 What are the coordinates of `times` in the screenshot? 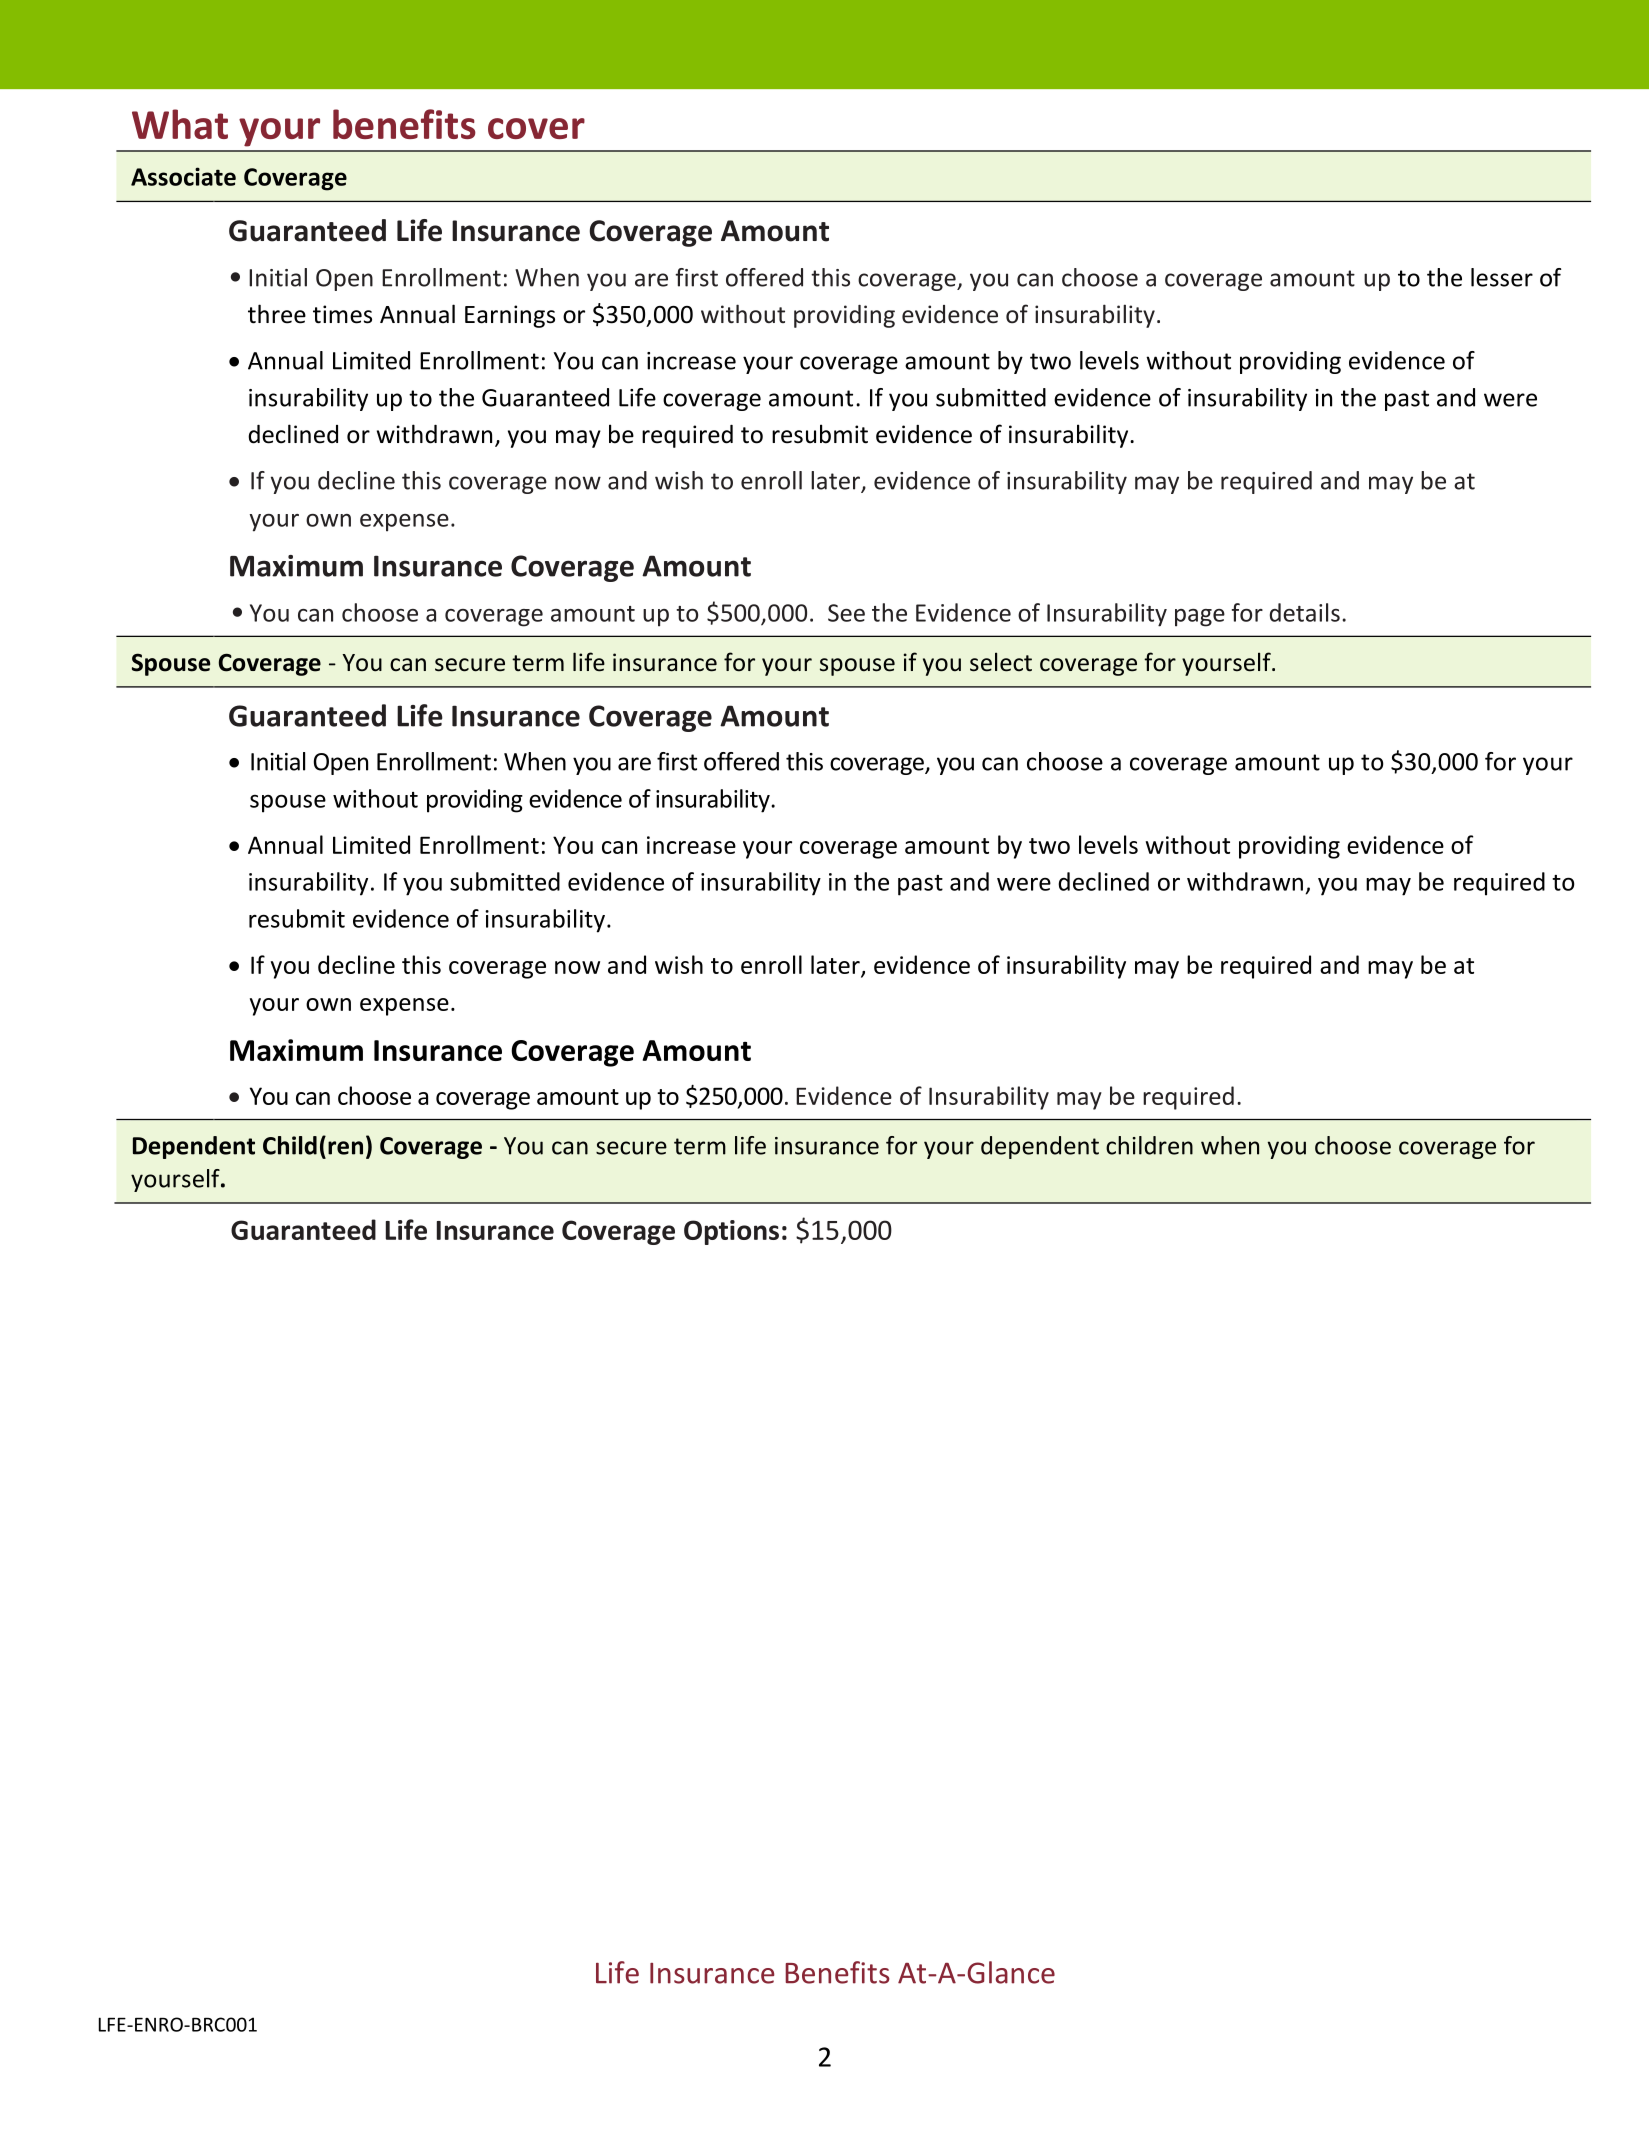 It's located at (342, 314).
